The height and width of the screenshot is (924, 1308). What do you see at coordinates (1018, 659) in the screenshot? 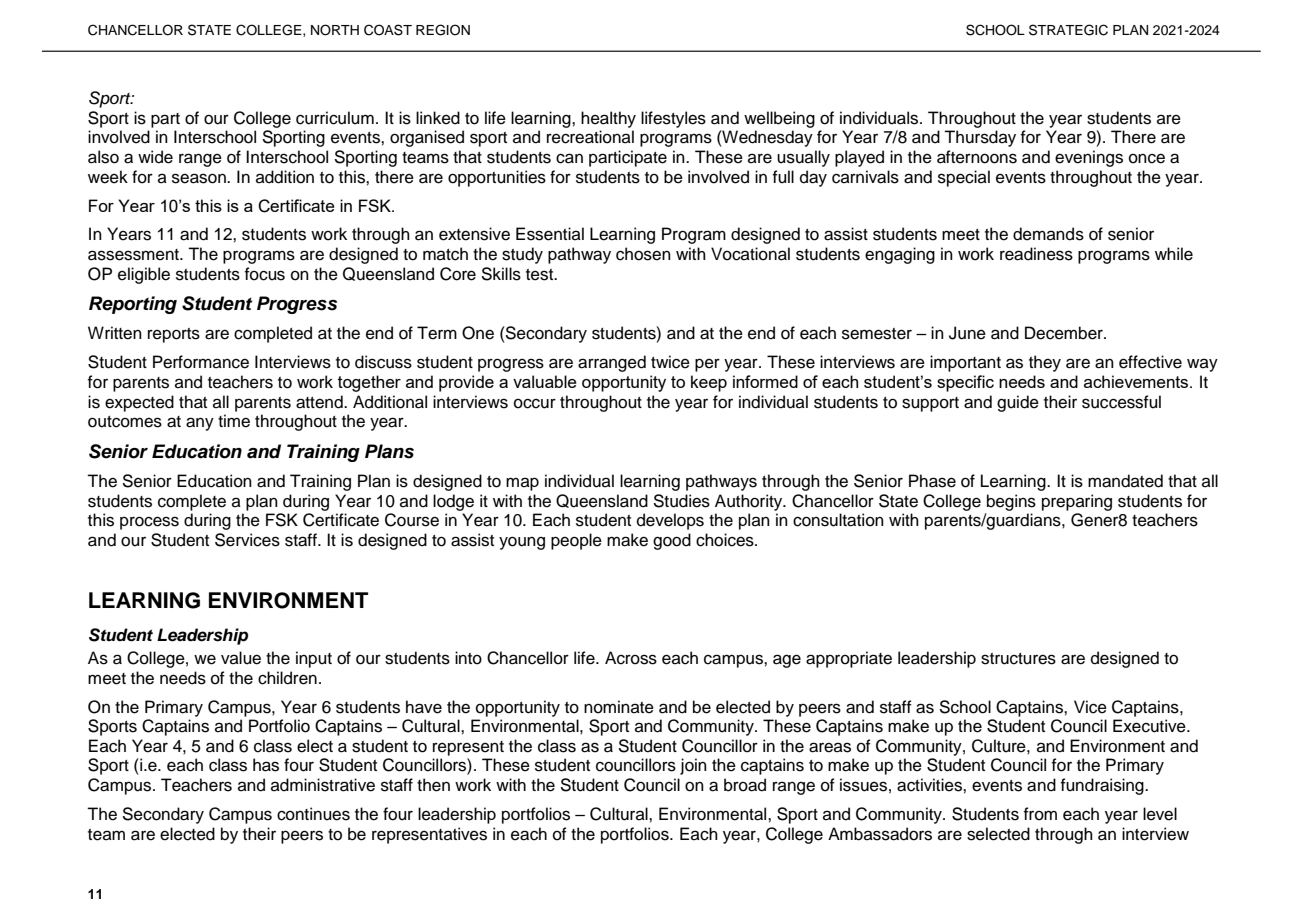
I see `structures` at bounding box center [1018, 659].
